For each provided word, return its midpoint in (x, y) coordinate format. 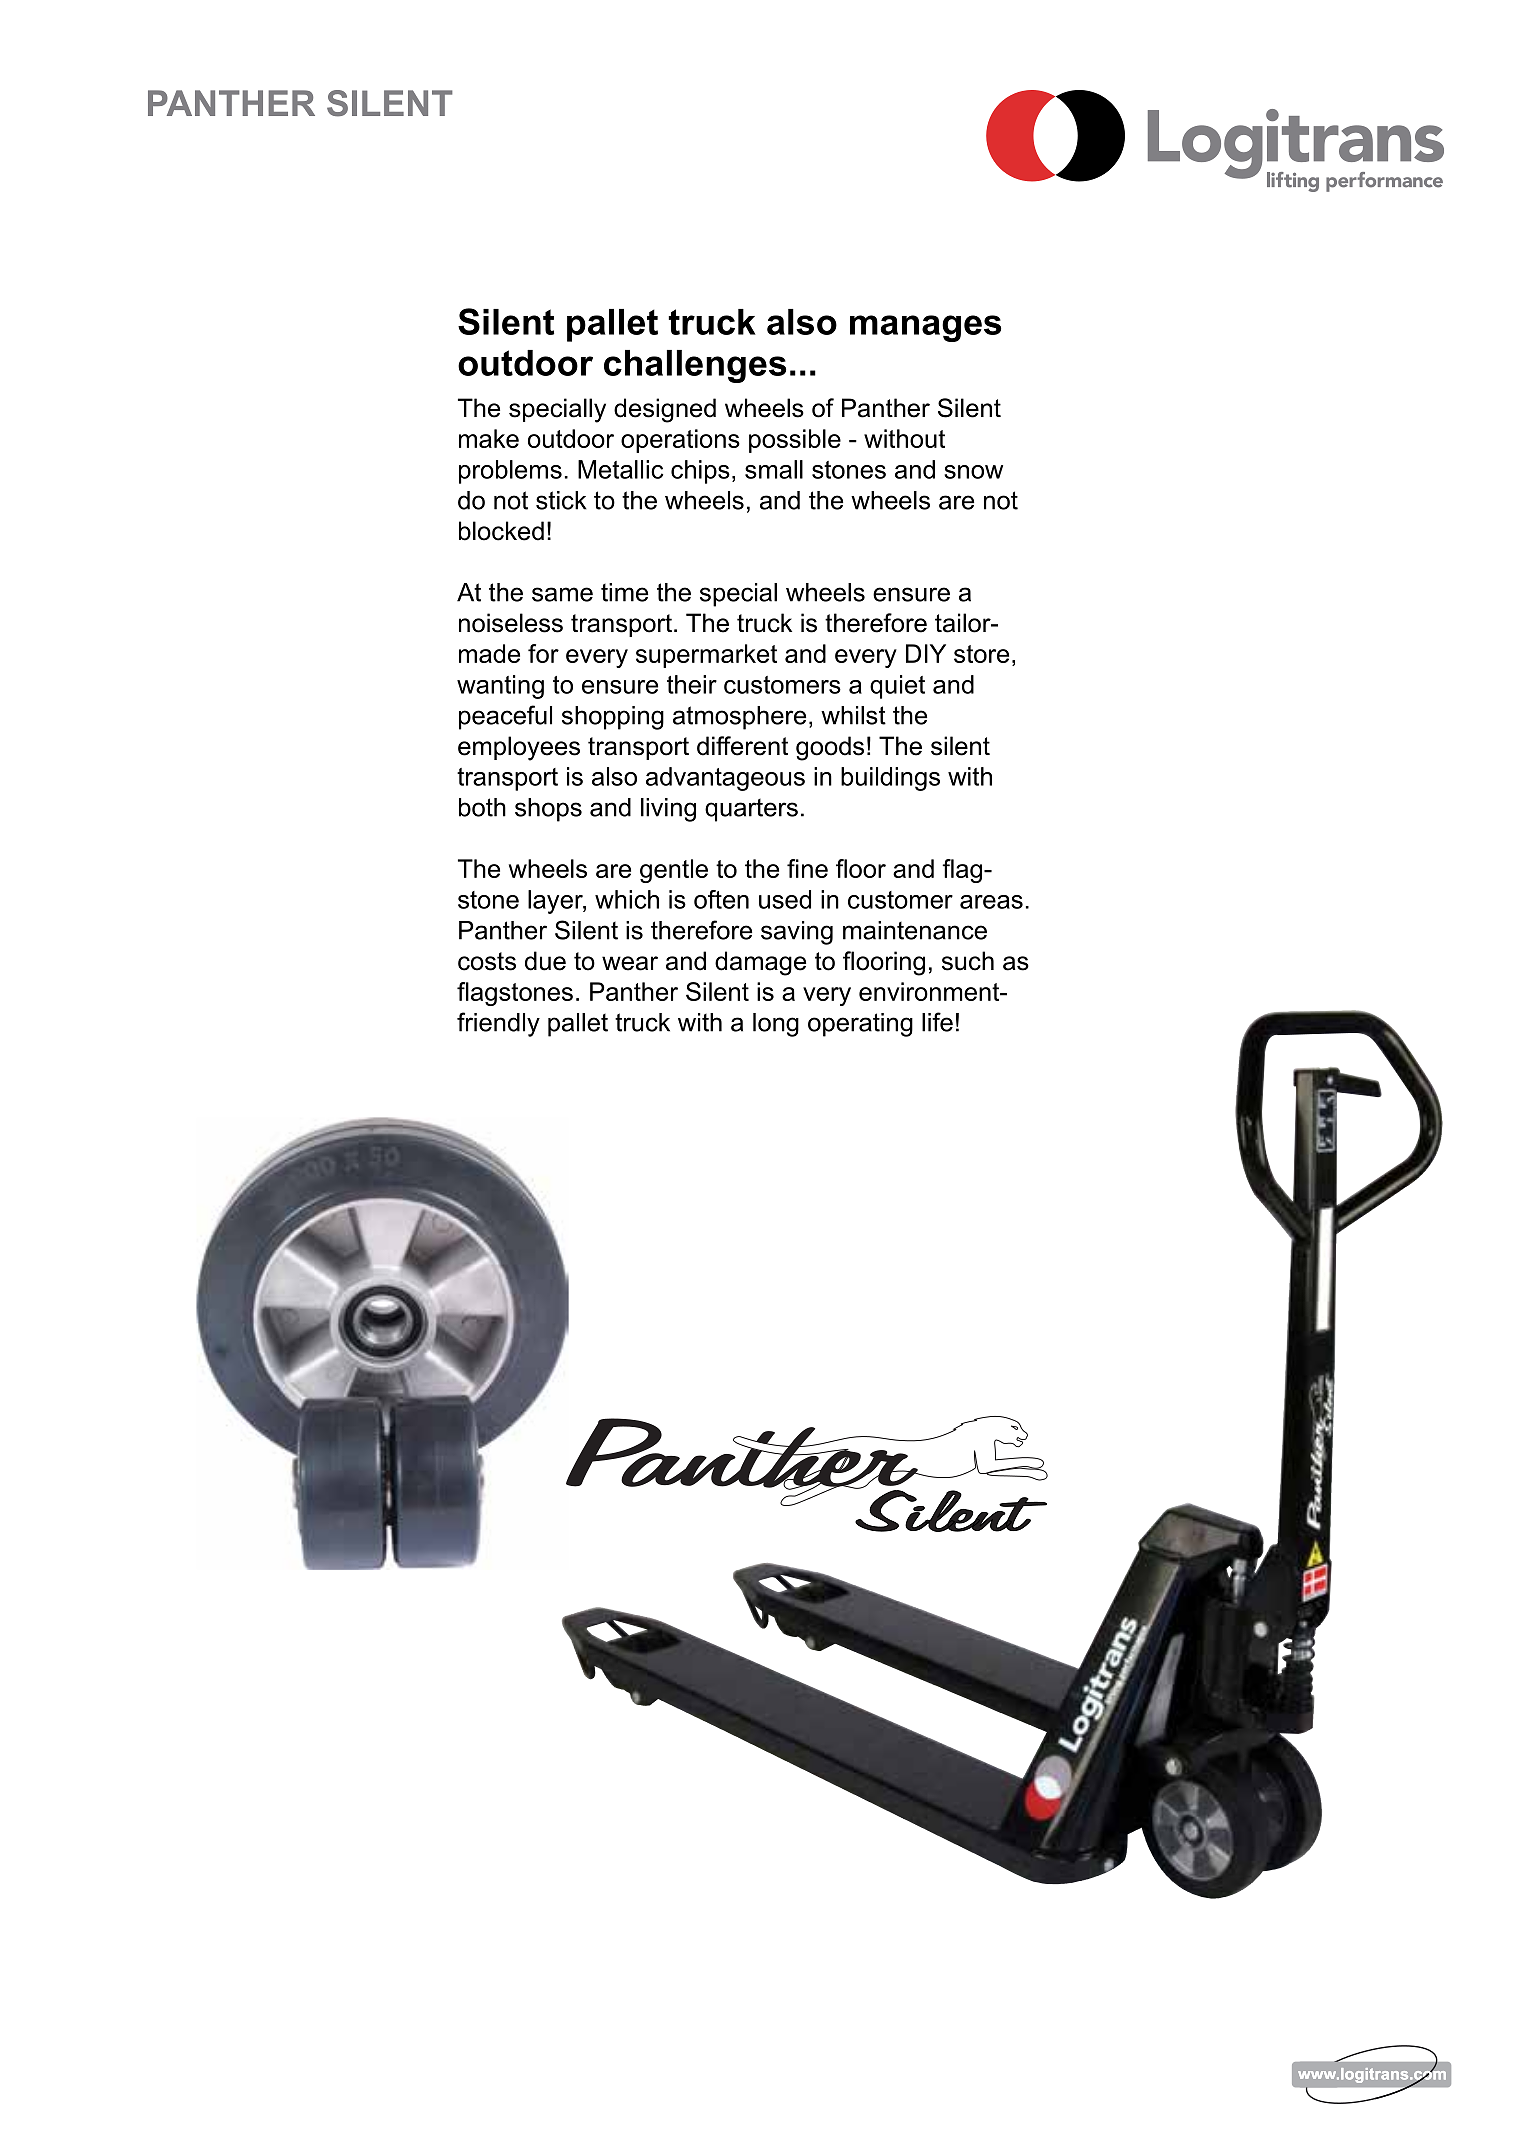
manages (925, 328)
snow (973, 472)
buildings (890, 779)
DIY (926, 653)
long (776, 1025)
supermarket (706, 656)
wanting (500, 687)
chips (700, 472)
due (545, 961)
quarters (751, 810)
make (489, 438)
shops (548, 810)
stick (561, 500)
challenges (695, 366)
